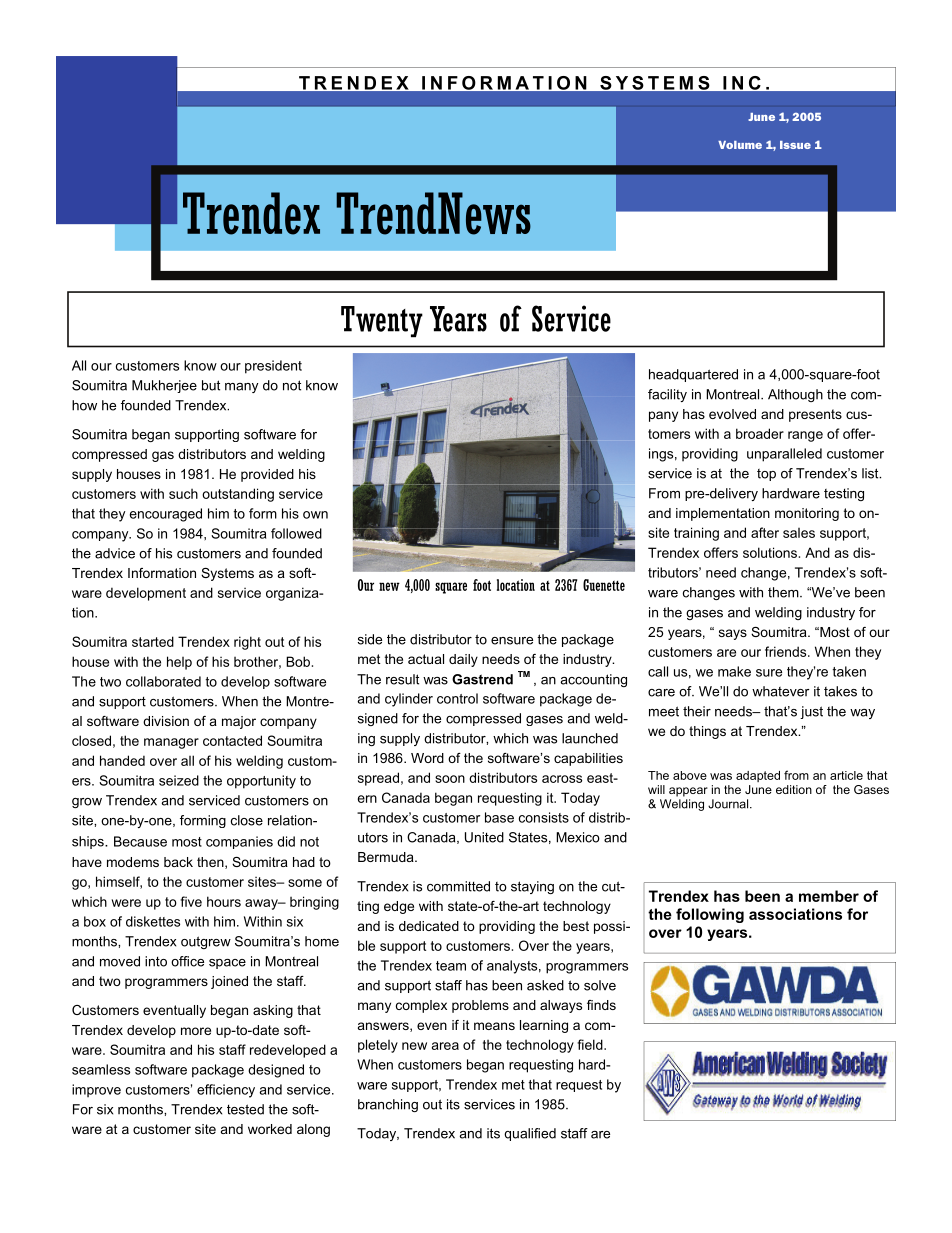  I want to click on seized, so click(179, 780).
